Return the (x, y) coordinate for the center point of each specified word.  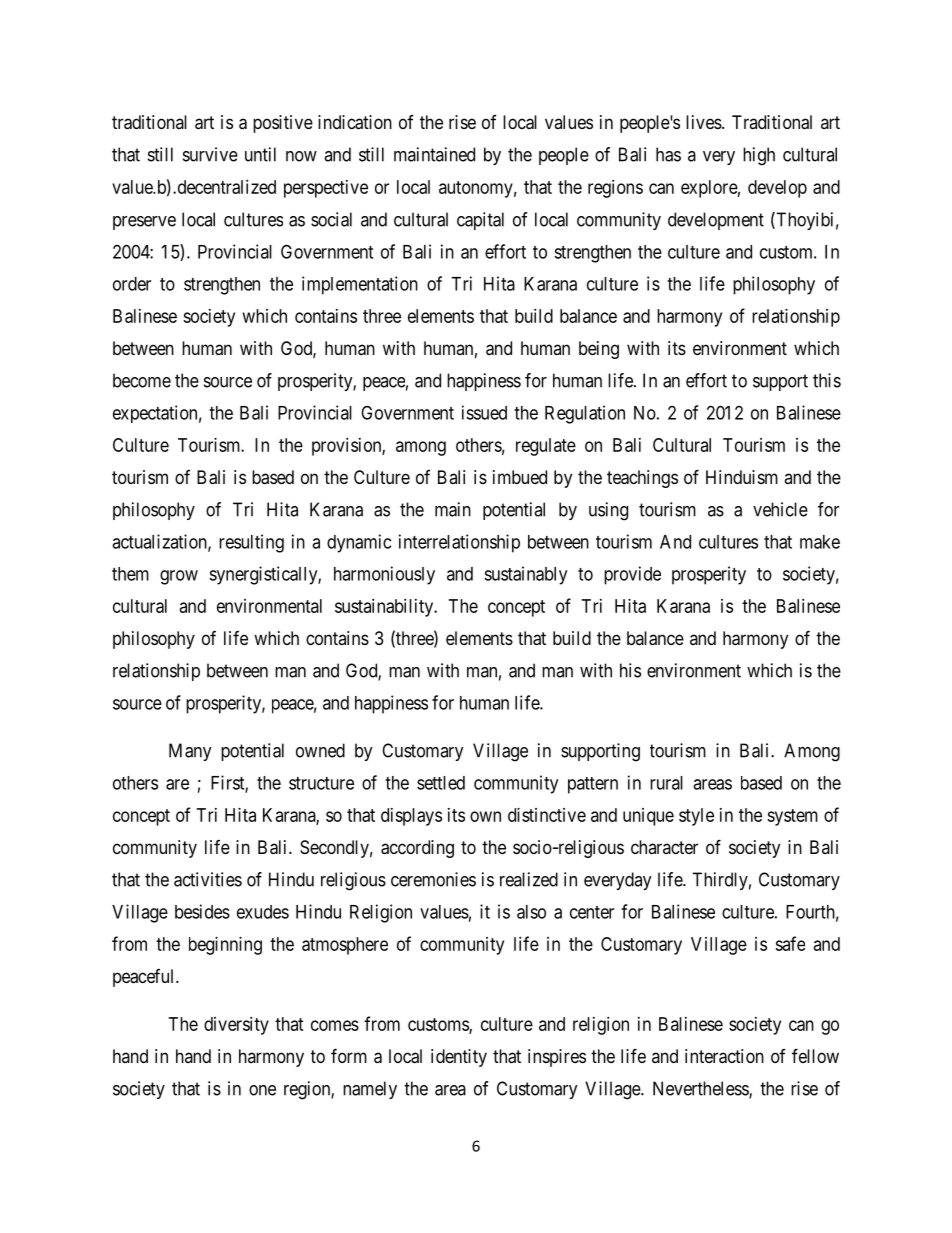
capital (480, 221)
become (142, 380)
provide (632, 575)
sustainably (525, 575)
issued (484, 412)
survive (210, 154)
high (759, 156)
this (827, 380)
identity (459, 1058)
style (696, 817)
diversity (236, 1026)
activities (208, 879)
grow (179, 577)
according (417, 849)
